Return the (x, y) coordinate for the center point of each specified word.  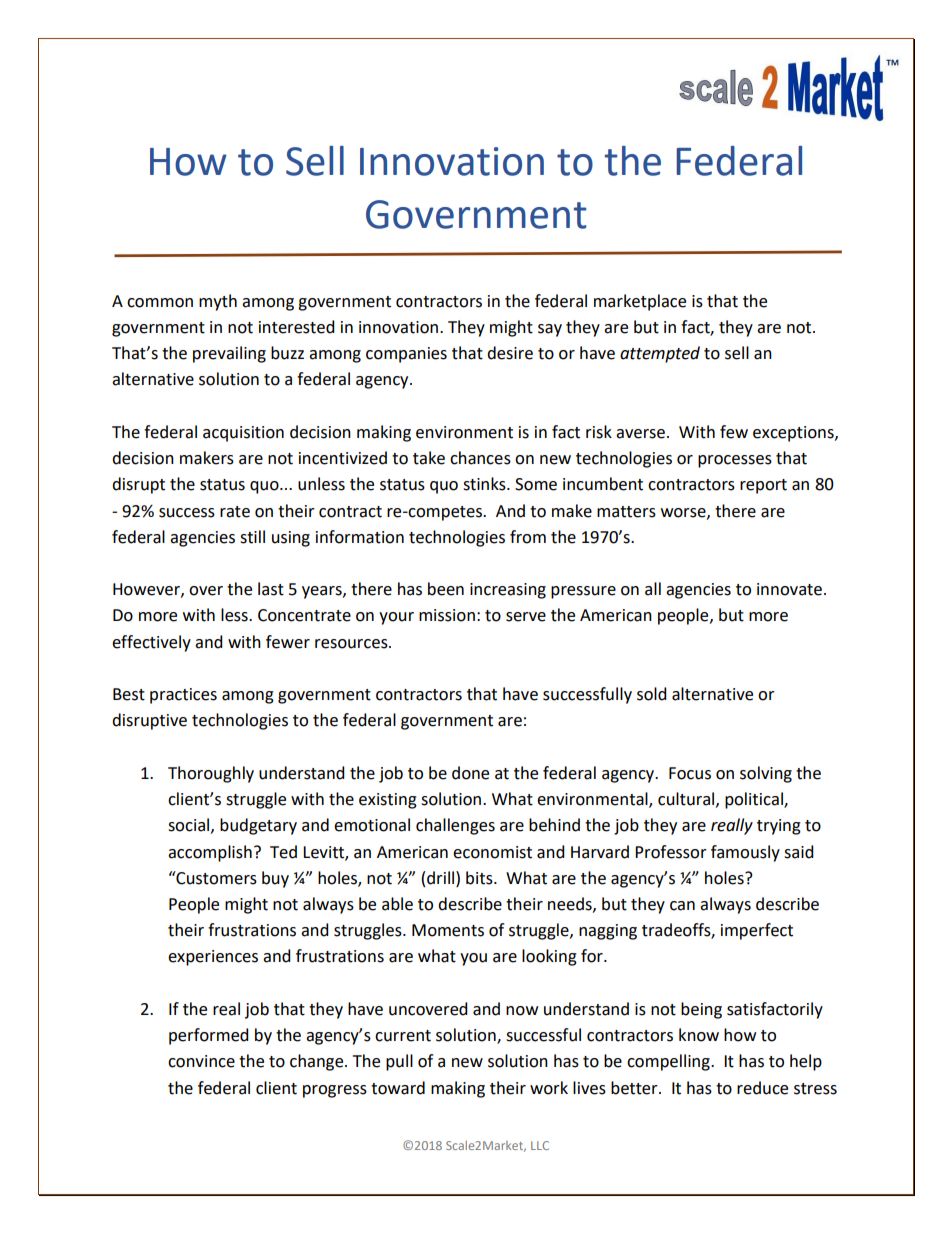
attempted (660, 354)
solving (766, 774)
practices (183, 696)
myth (218, 302)
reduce (762, 1088)
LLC (540, 1145)
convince (201, 1061)
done (470, 773)
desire (510, 353)
